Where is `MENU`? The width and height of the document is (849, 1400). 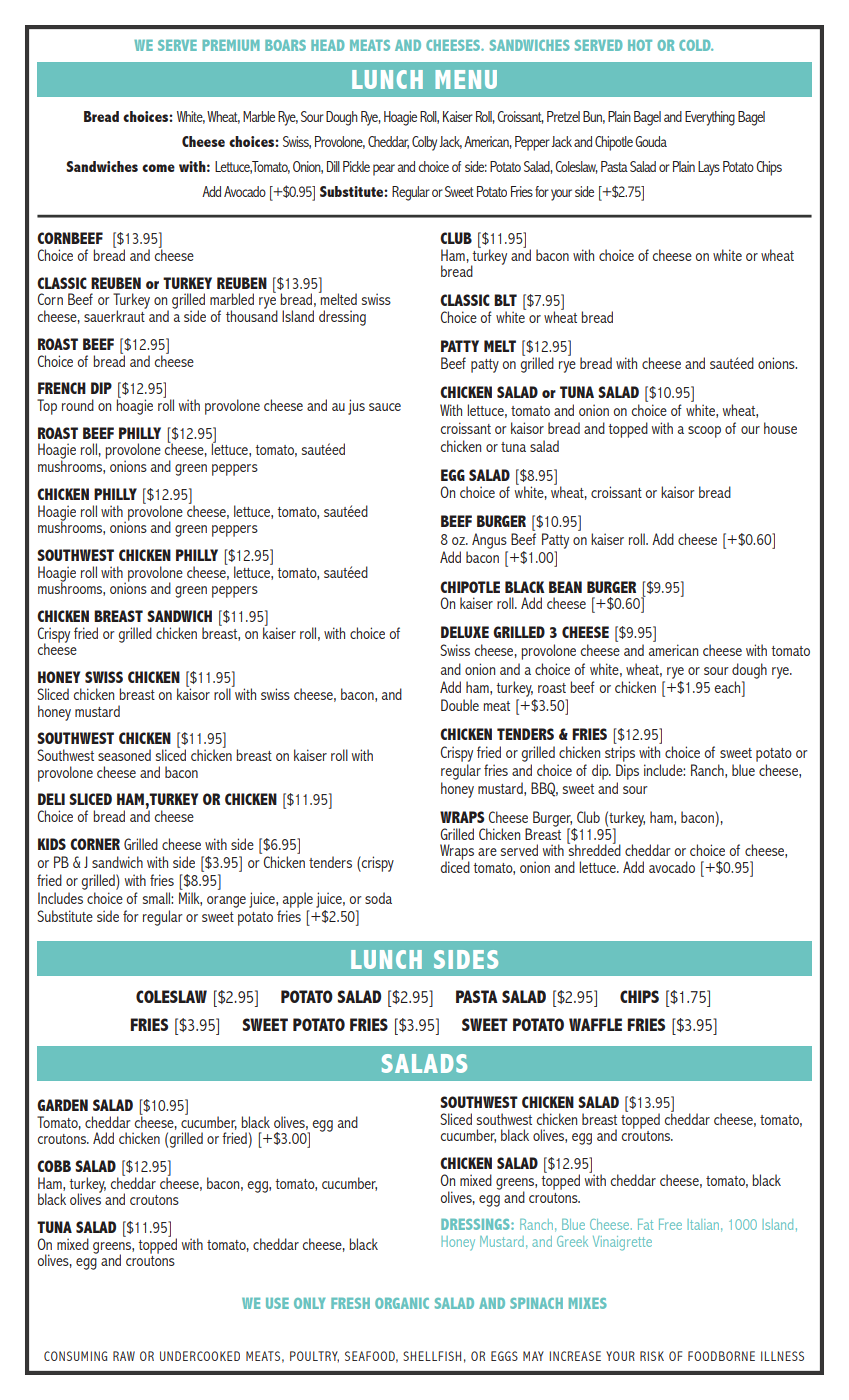 MENU is located at coordinates (466, 79).
